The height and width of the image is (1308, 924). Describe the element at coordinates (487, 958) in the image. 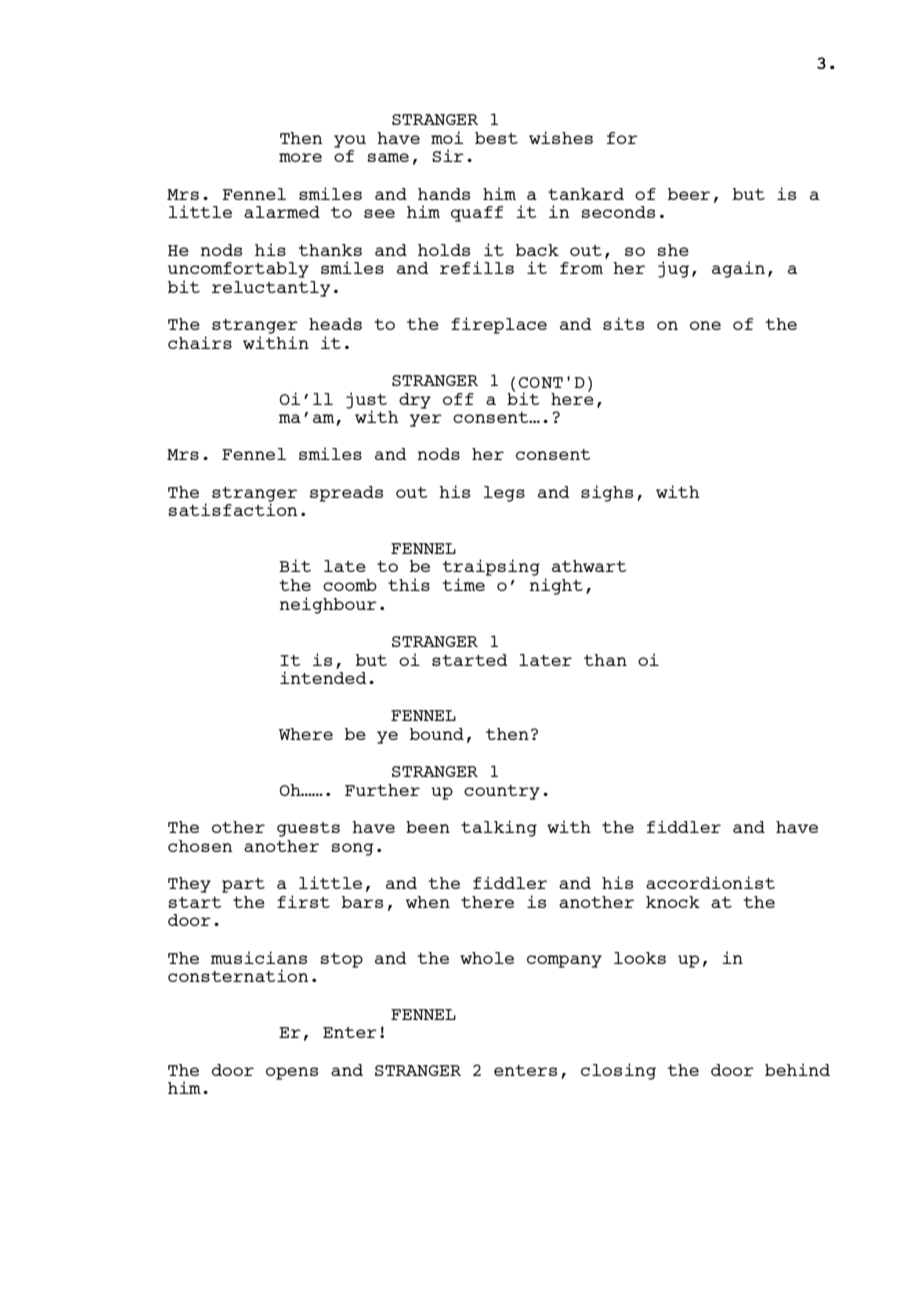

I see `whole` at that location.
